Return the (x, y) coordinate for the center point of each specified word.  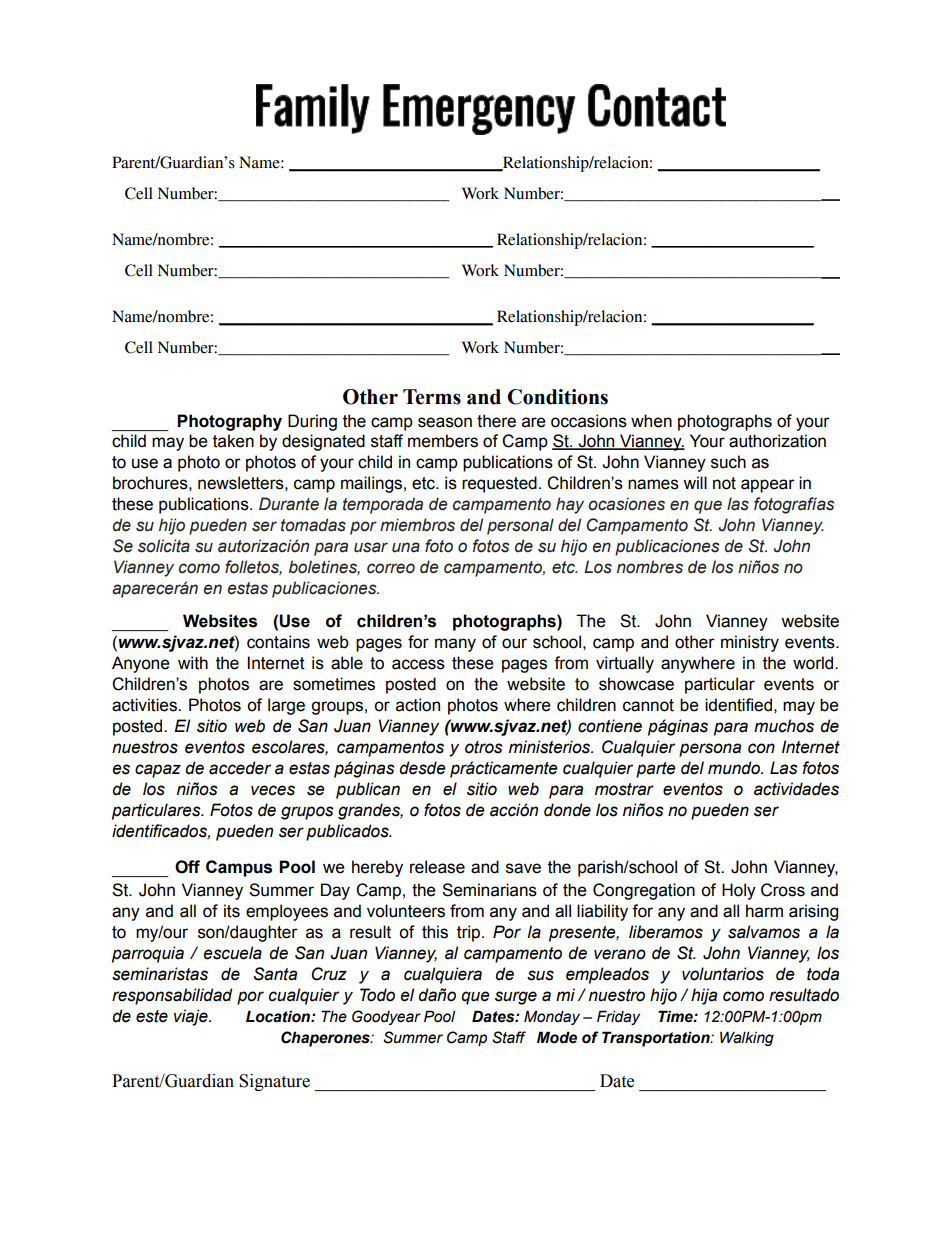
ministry (750, 643)
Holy (739, 891)
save (523, 868)
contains (278, 642)
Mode (557, 1037)
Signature (274, 1082)
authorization (777, 441)
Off (187, 867)
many (455, 645)
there (496, 421)
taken (233, 441)
